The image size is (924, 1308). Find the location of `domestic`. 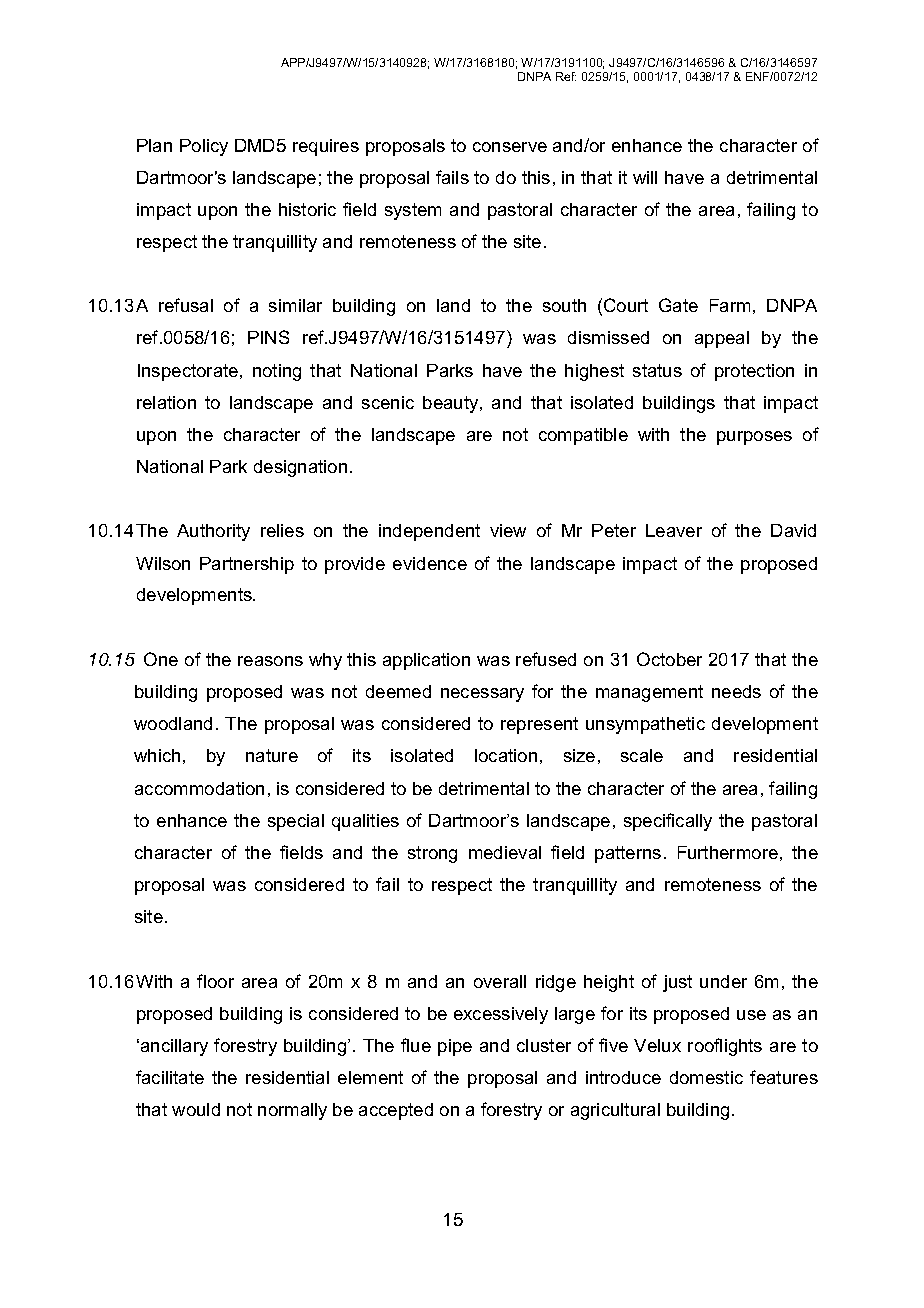

domestic is located at coordinates (706, 1077).
